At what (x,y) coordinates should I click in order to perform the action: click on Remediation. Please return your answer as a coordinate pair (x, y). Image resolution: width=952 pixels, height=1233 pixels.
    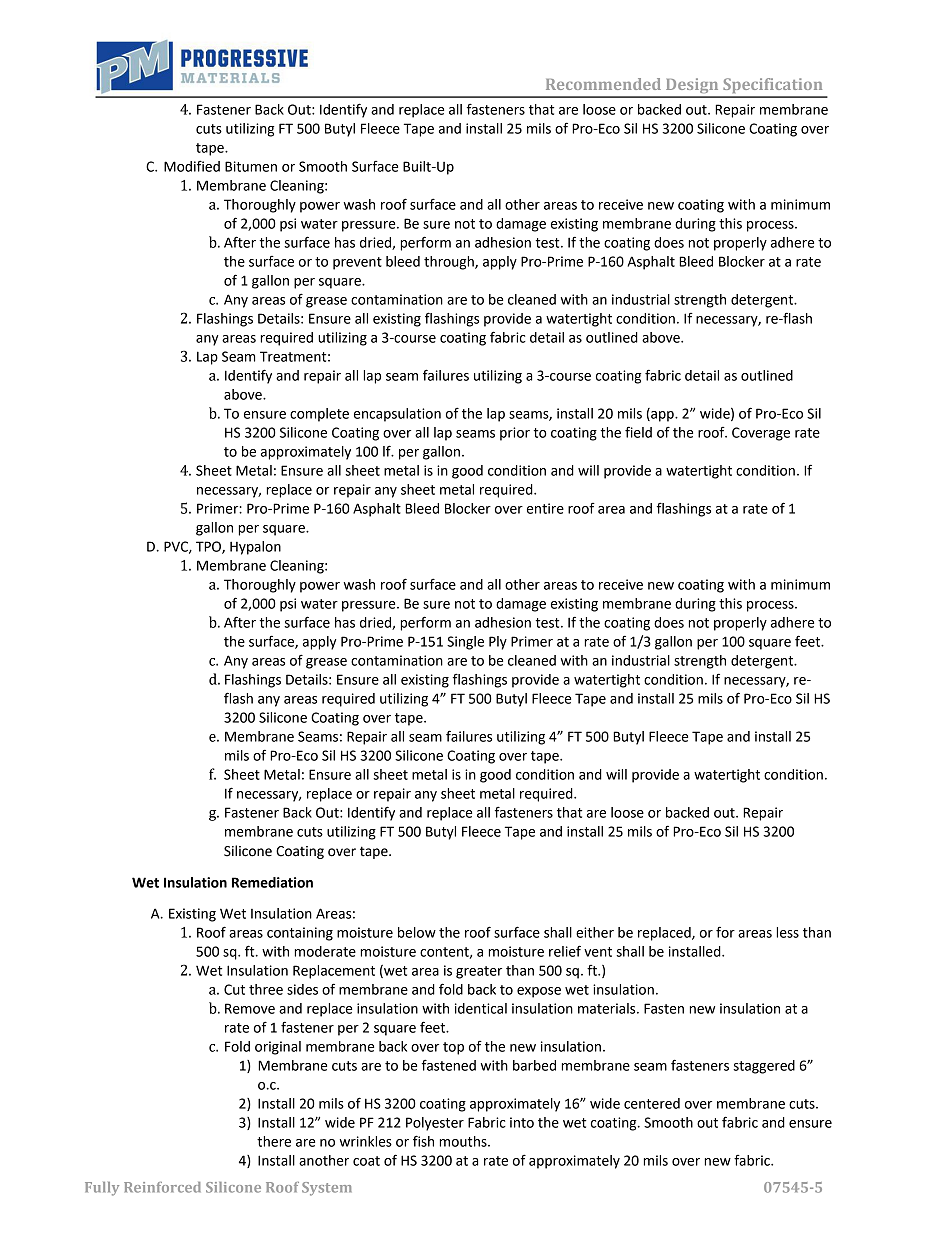
    Looking at the image, I should click on (272, 882).
